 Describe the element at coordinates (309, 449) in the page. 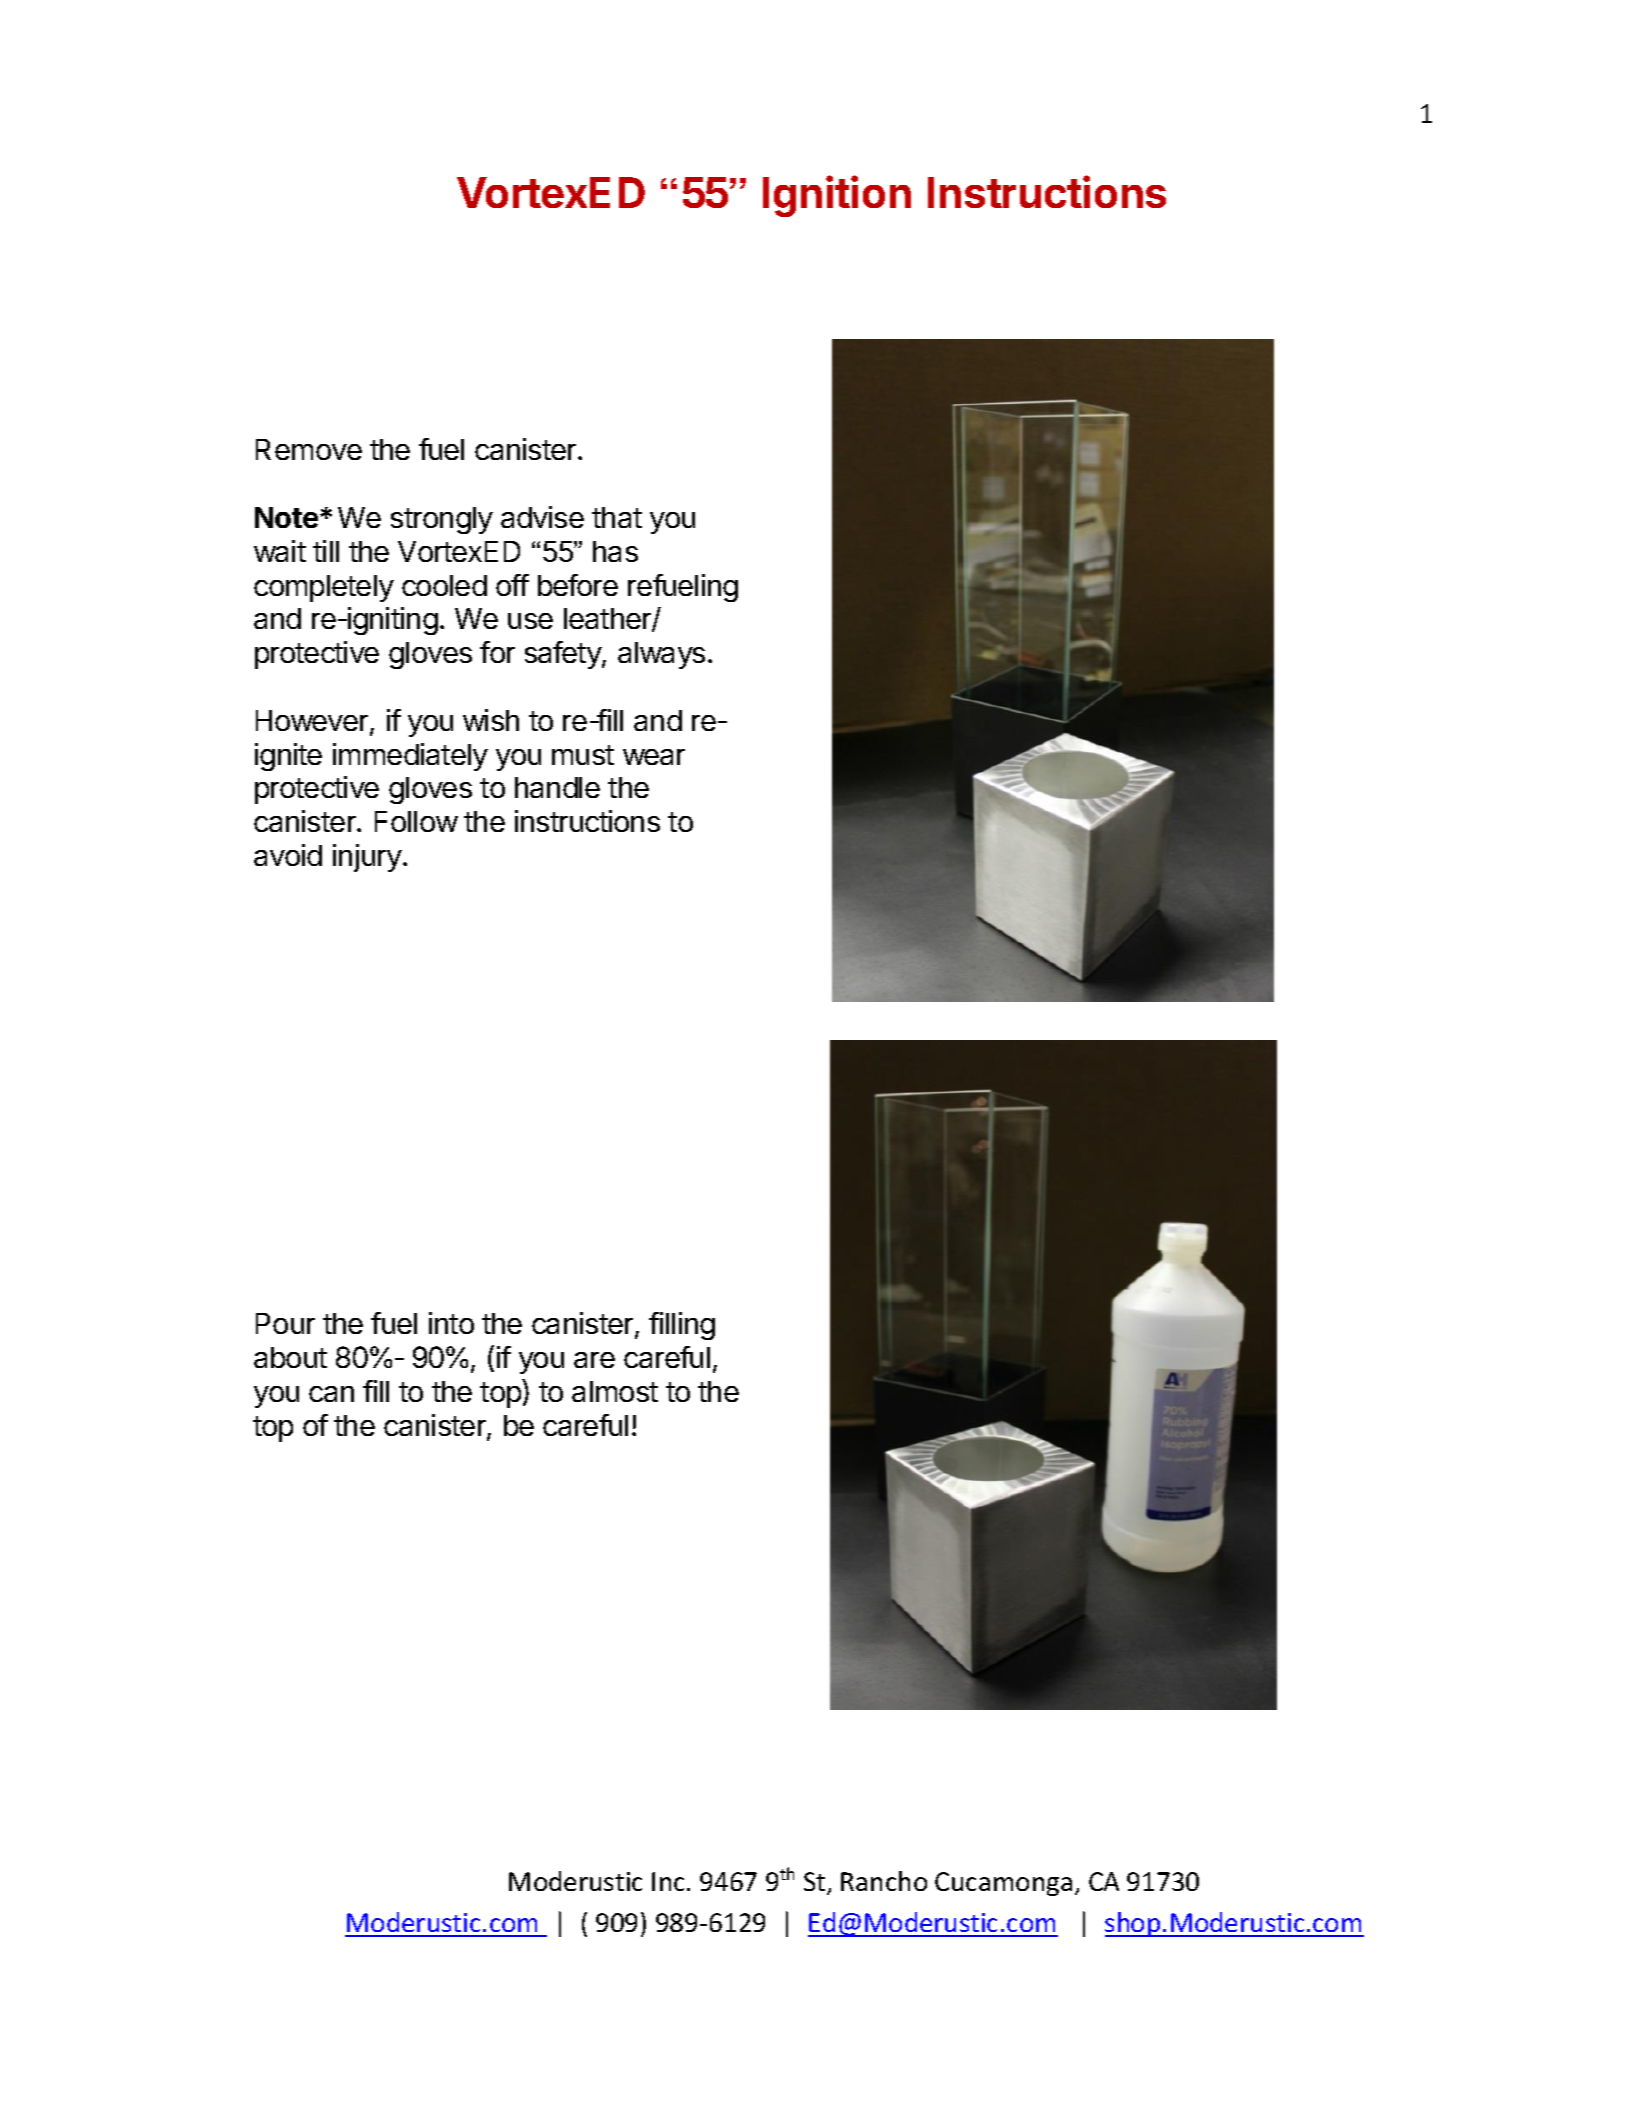

I see `Remove` at that location.
